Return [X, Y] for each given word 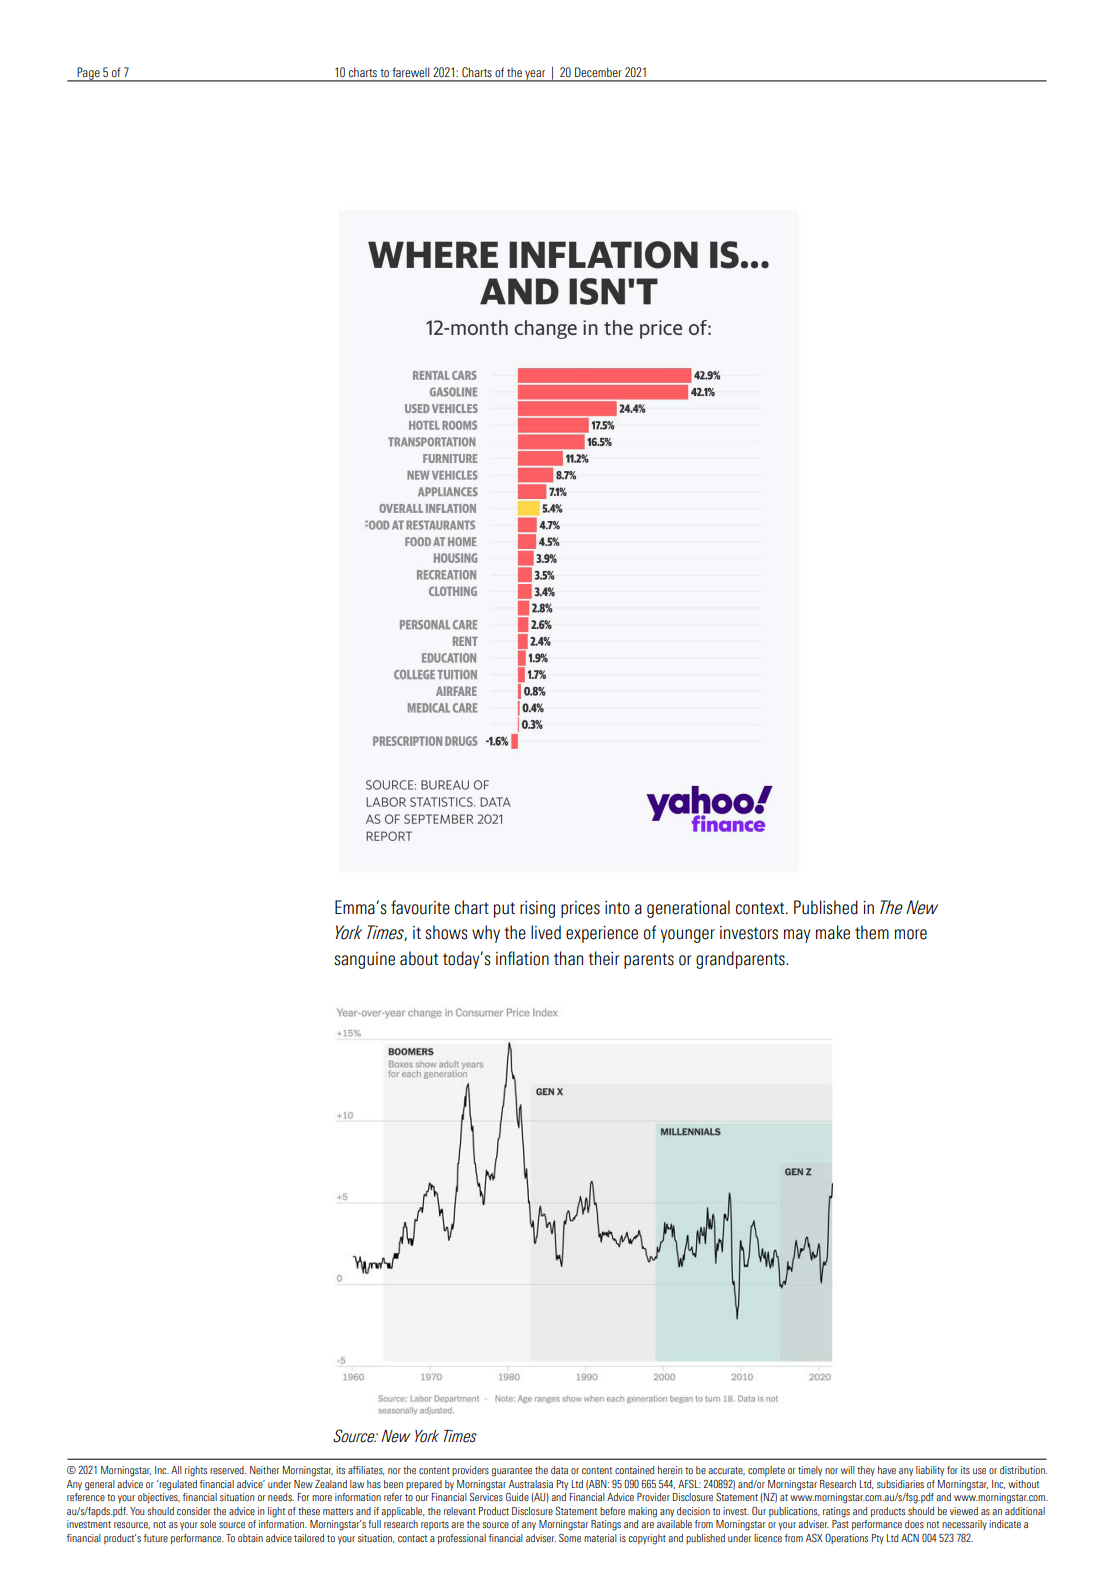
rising [537, 909]
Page [89, 74]
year [535, 76]
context [761, 908]
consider [194, 1511]
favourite [420, 907]
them [872, 932]
